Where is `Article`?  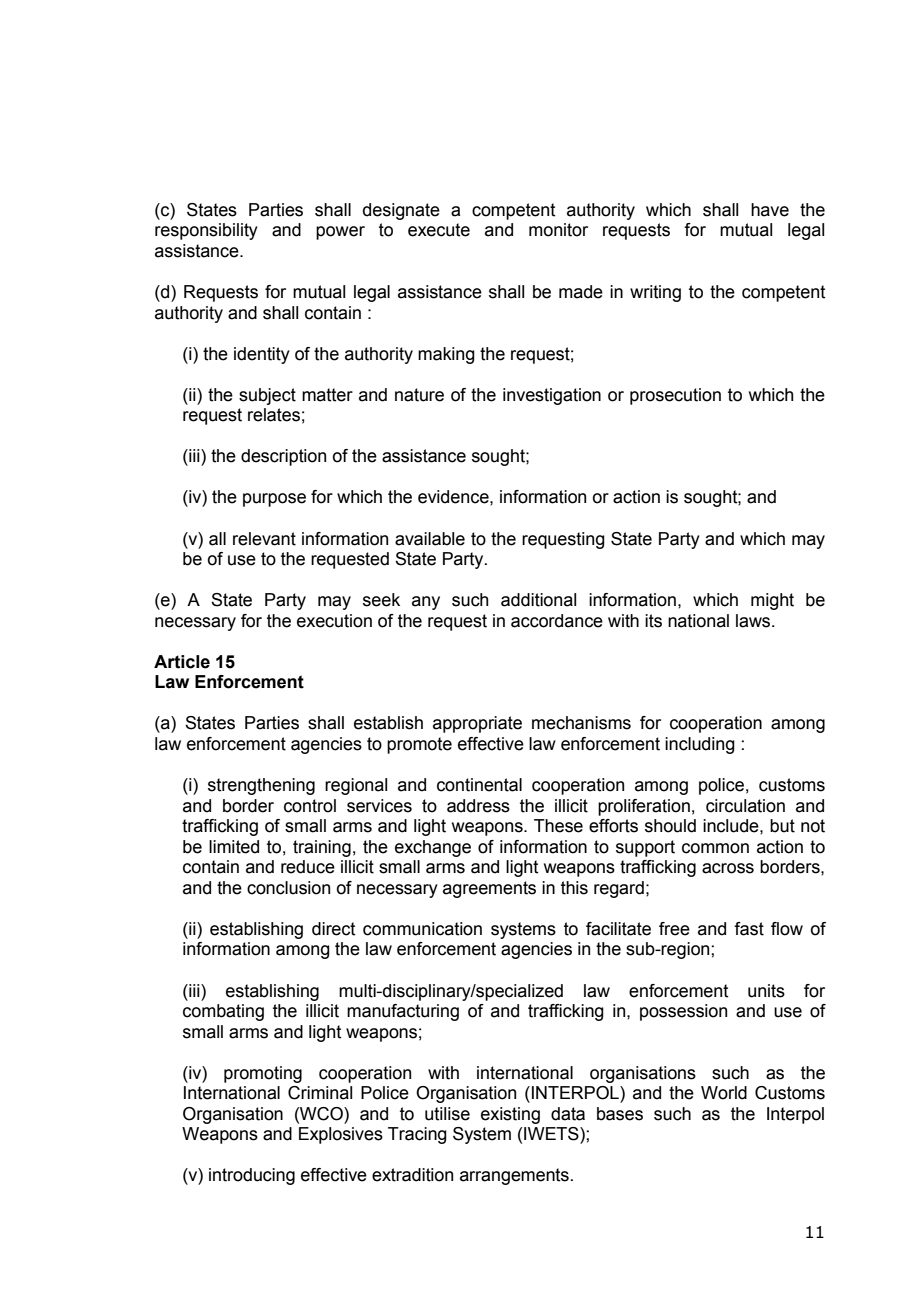
Article is located at coordinates (182, 662).
